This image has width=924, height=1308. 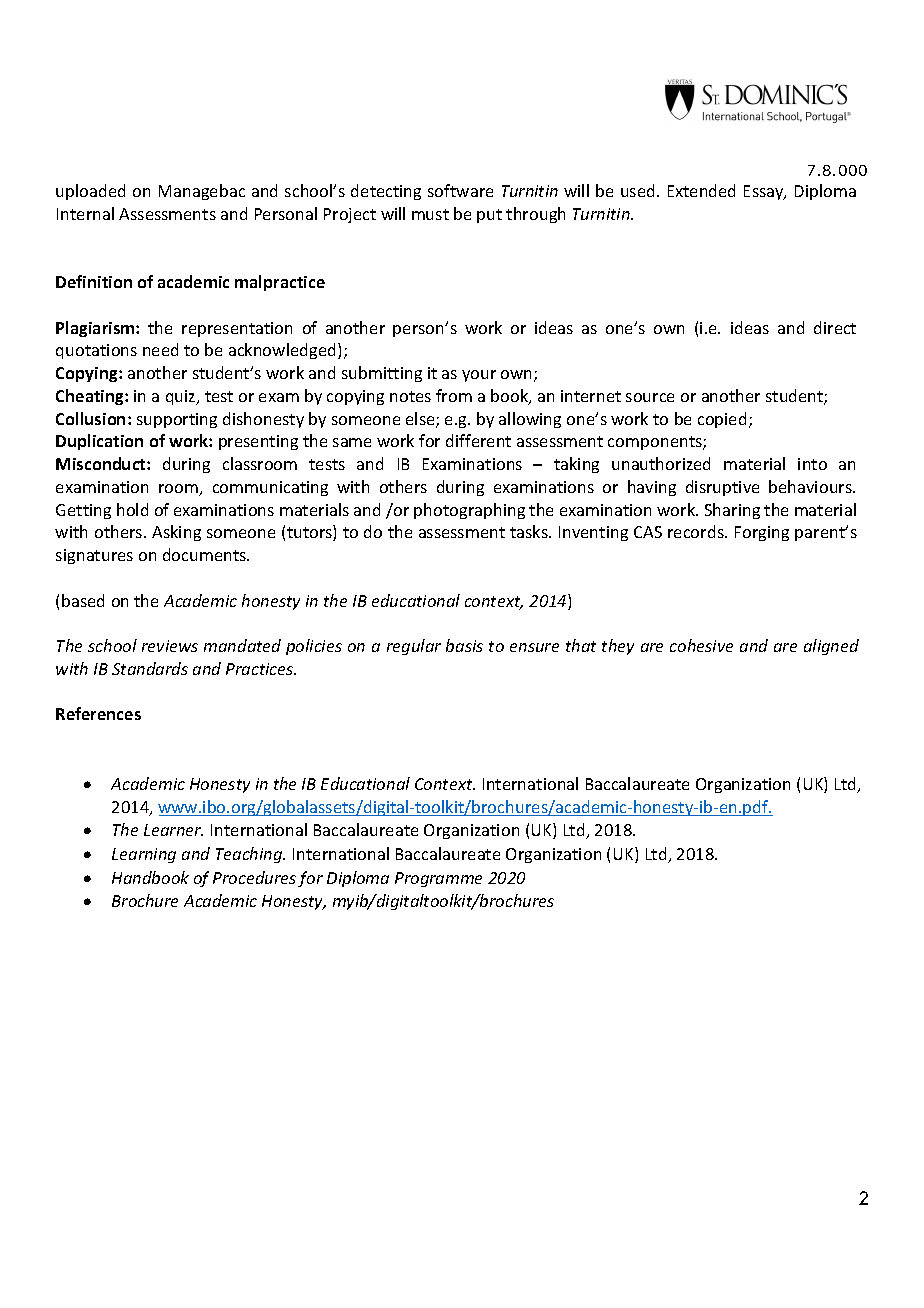 I want to click on Essay, so click(x=765, y=192).
